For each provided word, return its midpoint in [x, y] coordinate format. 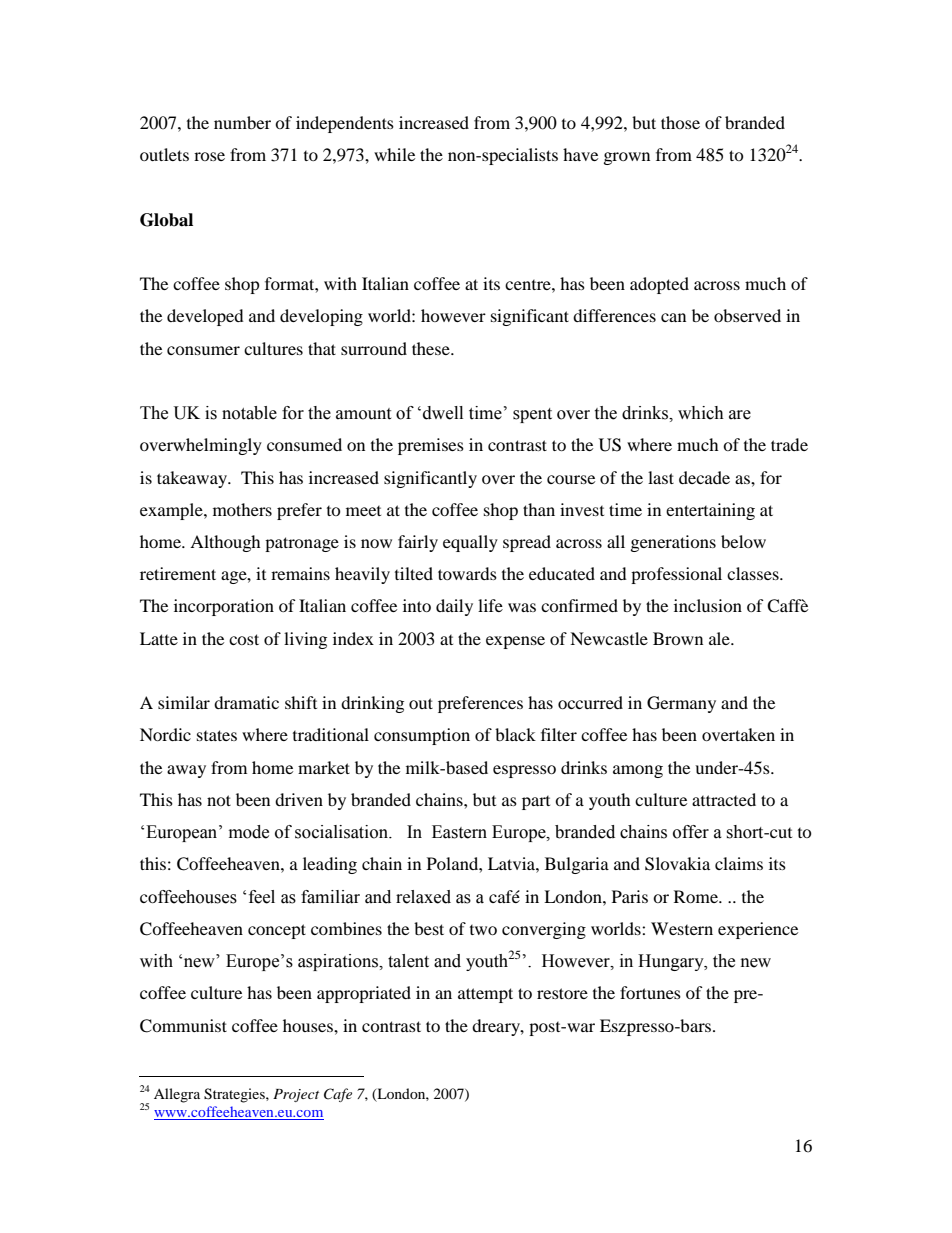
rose [209, 156]
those [680, 122]
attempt [485, 995]
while [394, 154]
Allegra [177, 1095]
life [490, 605]
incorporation [224, 607]
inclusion [708, 605]
